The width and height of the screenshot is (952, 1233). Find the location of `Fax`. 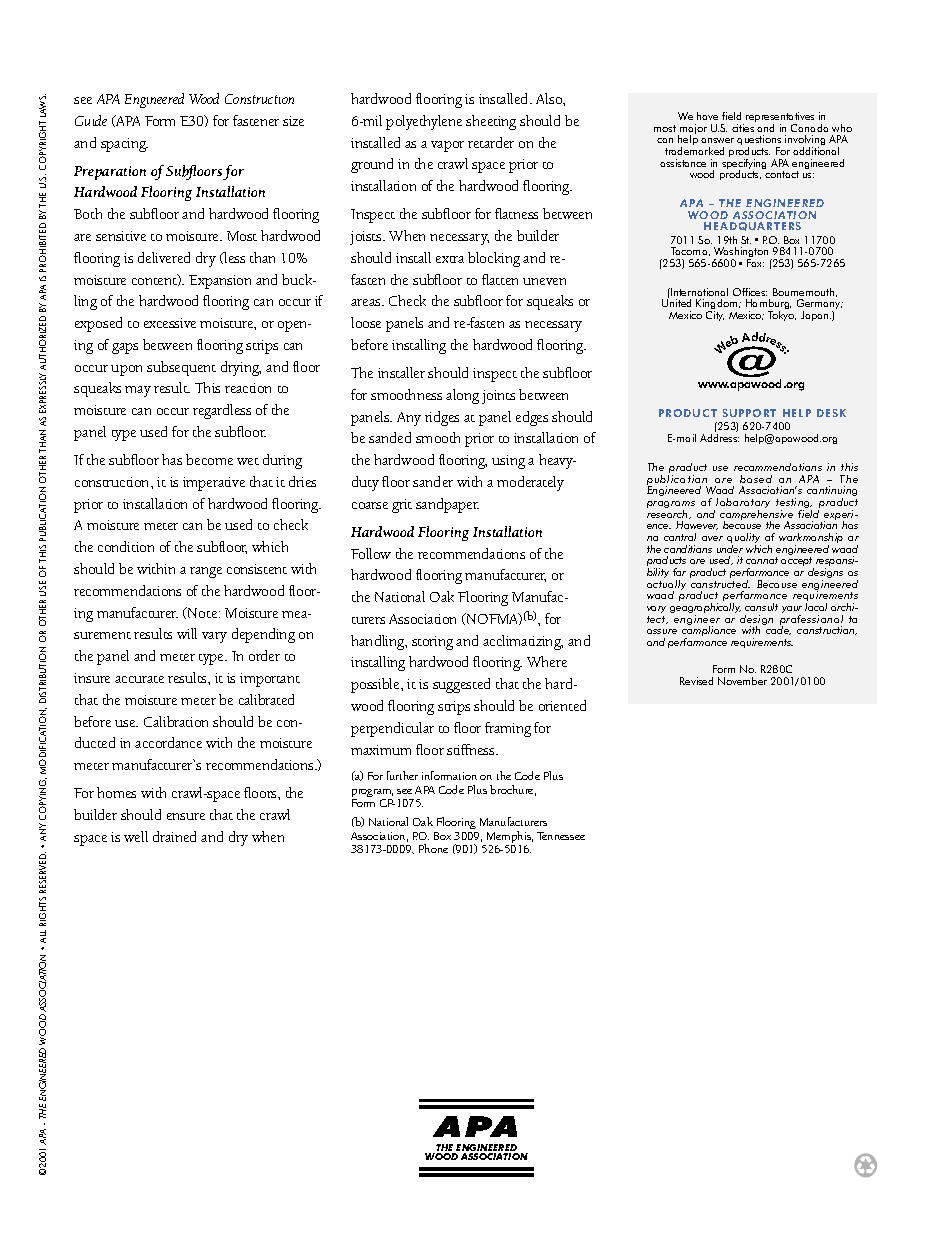

Fax is located at coordinates (755, 263).
